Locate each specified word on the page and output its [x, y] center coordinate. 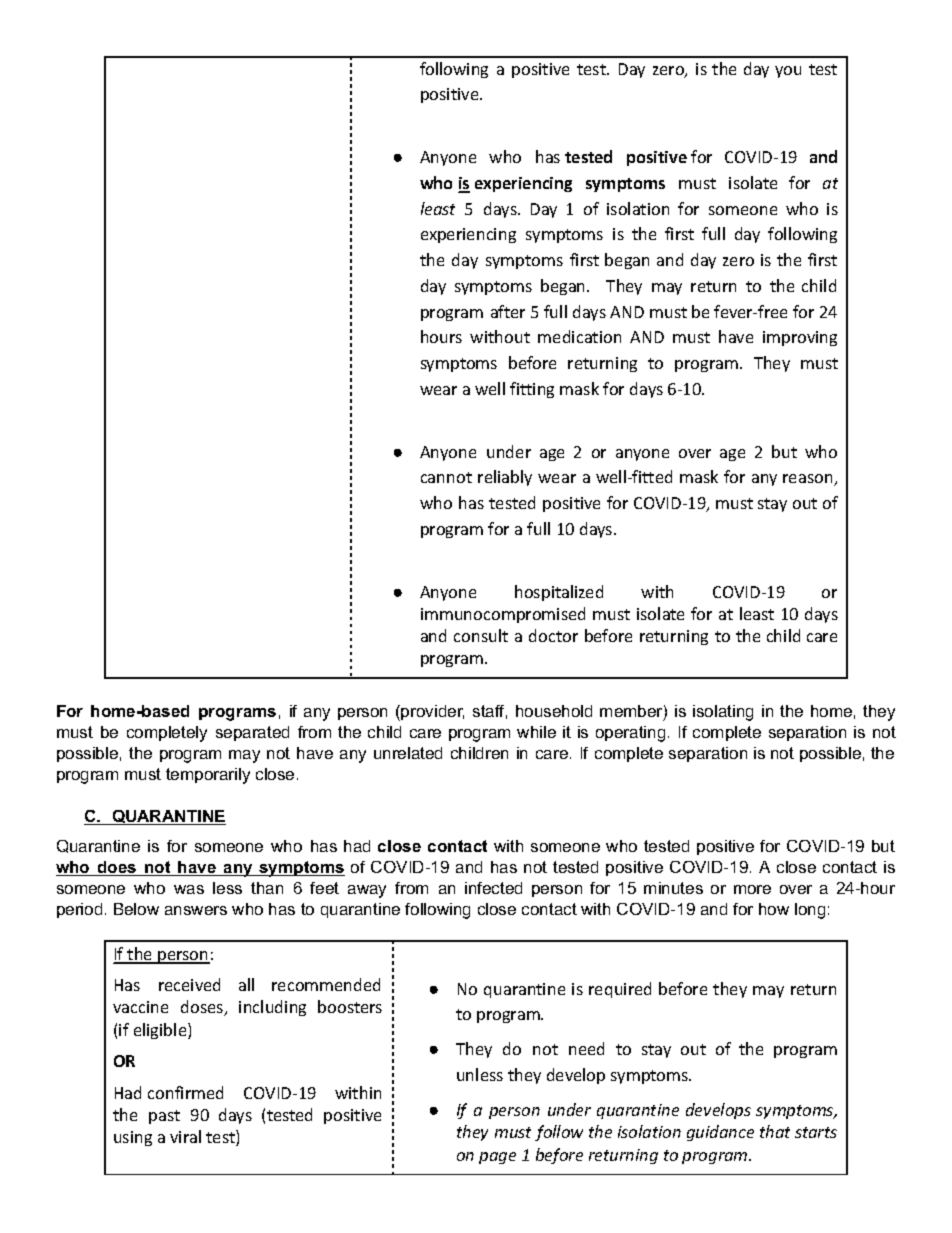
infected [493, 888]
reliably [505, 478]
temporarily [208, 776]
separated [252, 733]
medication [579, 336]
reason [809, 480]
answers [196, 910]
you [788, 72]
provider [432, 712]
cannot [446, 477]
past [164, 1117]
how [774, 909]
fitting [532, 390]
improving [800, 338]
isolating [723, 713]
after [508, 311]
